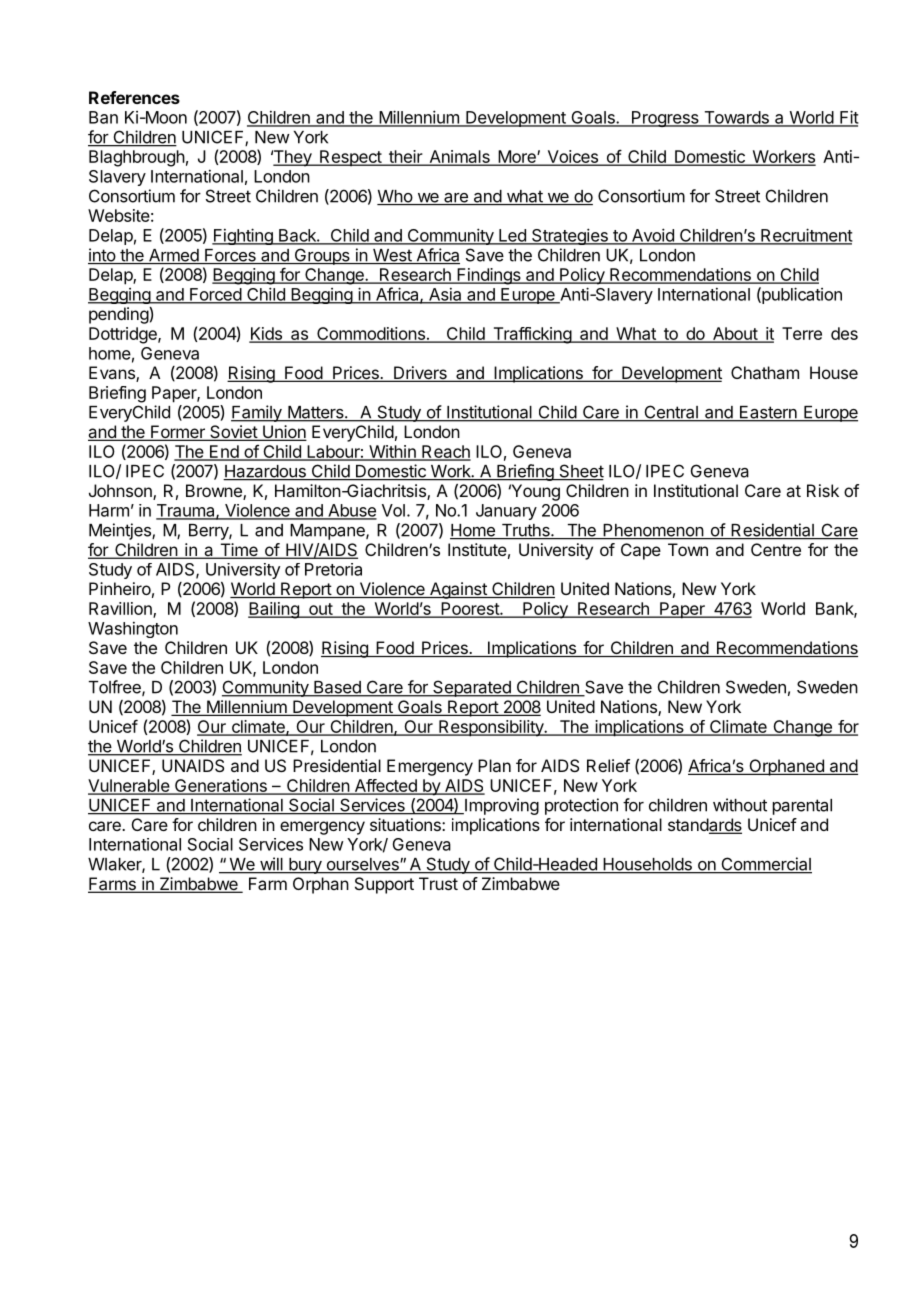 The width and height of the screenshot is (924, 1308). What do you see at coordinates (776, 549) in the screenshot?
I see `Centre` at bounding box center [776, 549].
